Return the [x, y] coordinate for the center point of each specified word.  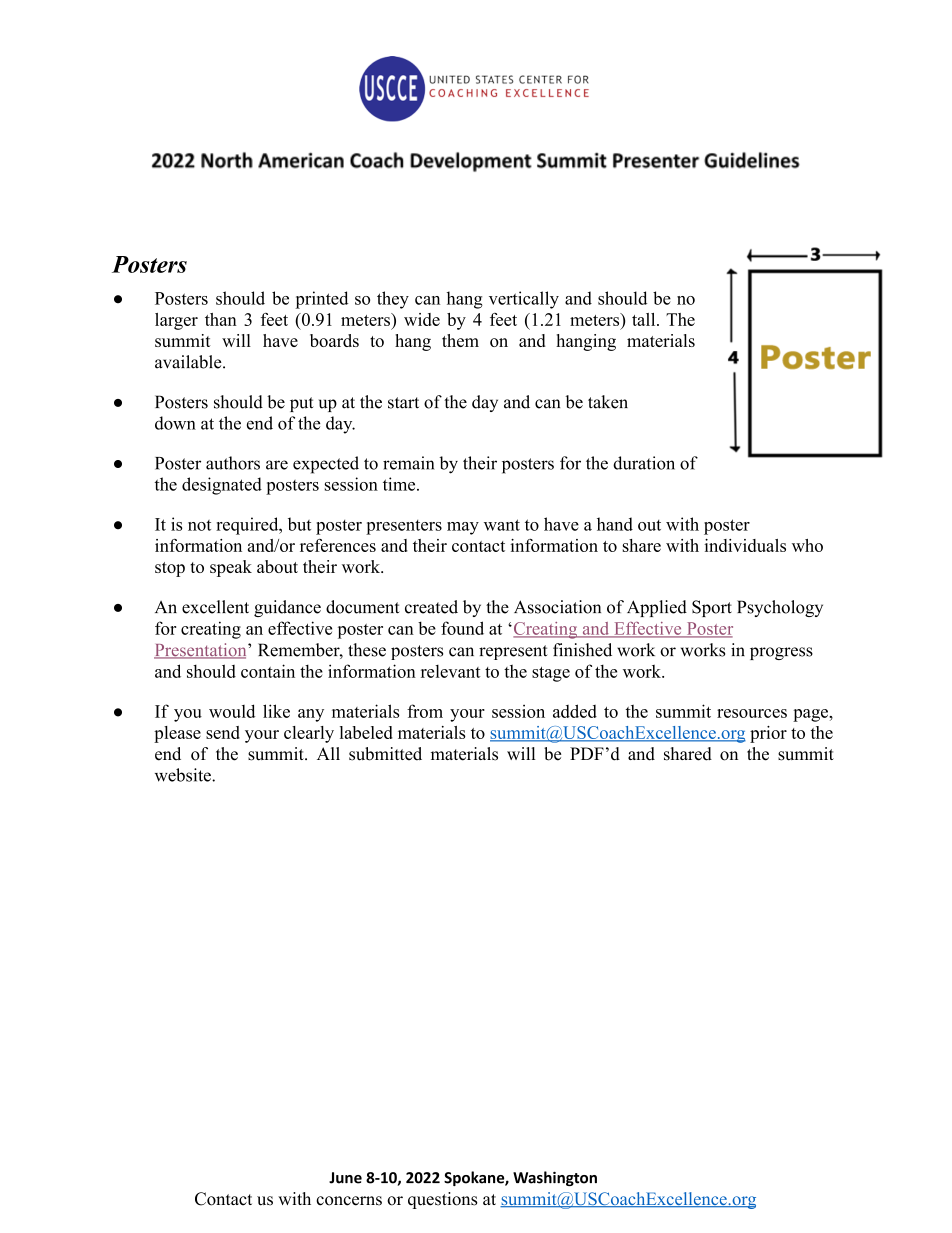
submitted [385, 754]
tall [645, 319]
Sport [712, 608]
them [460, 340]
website [184, 775]
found [462, 628]
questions [442, 1200]
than [221, 319]
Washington [555, 1178]
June [345, 1178]
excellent [215, 607]
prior [768, 734]
